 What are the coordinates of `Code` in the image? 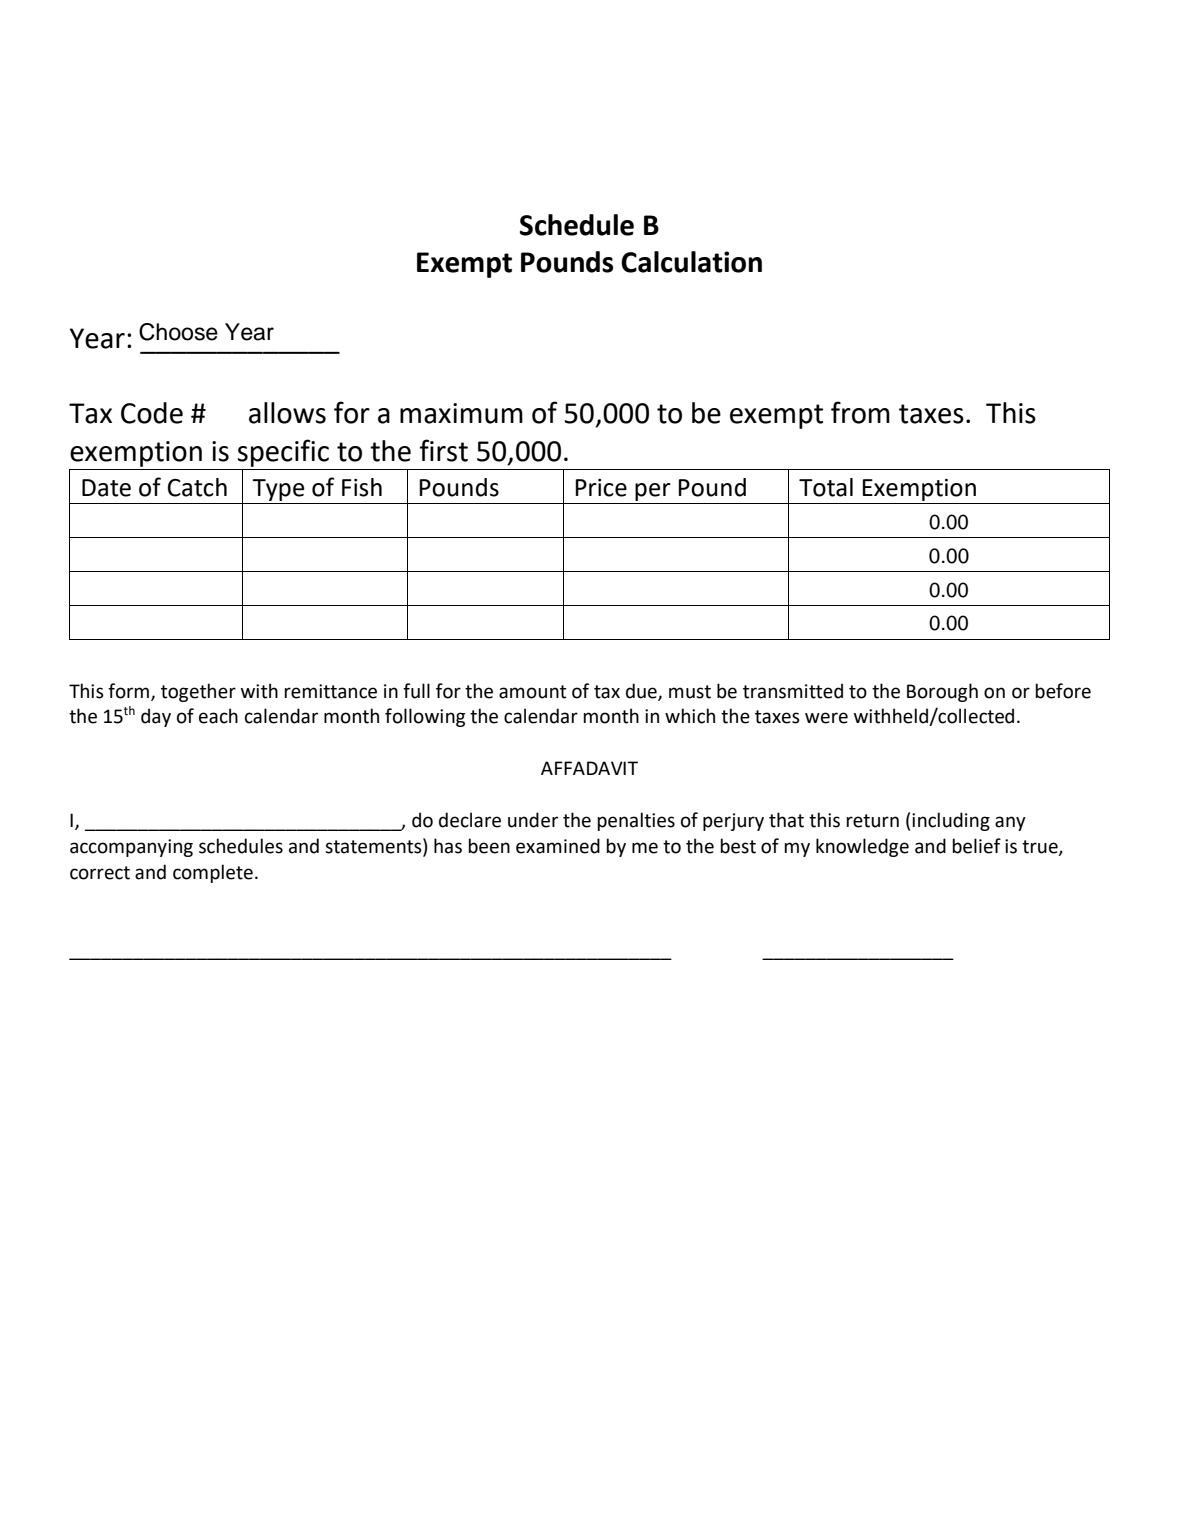 It's located at (152, 413).
